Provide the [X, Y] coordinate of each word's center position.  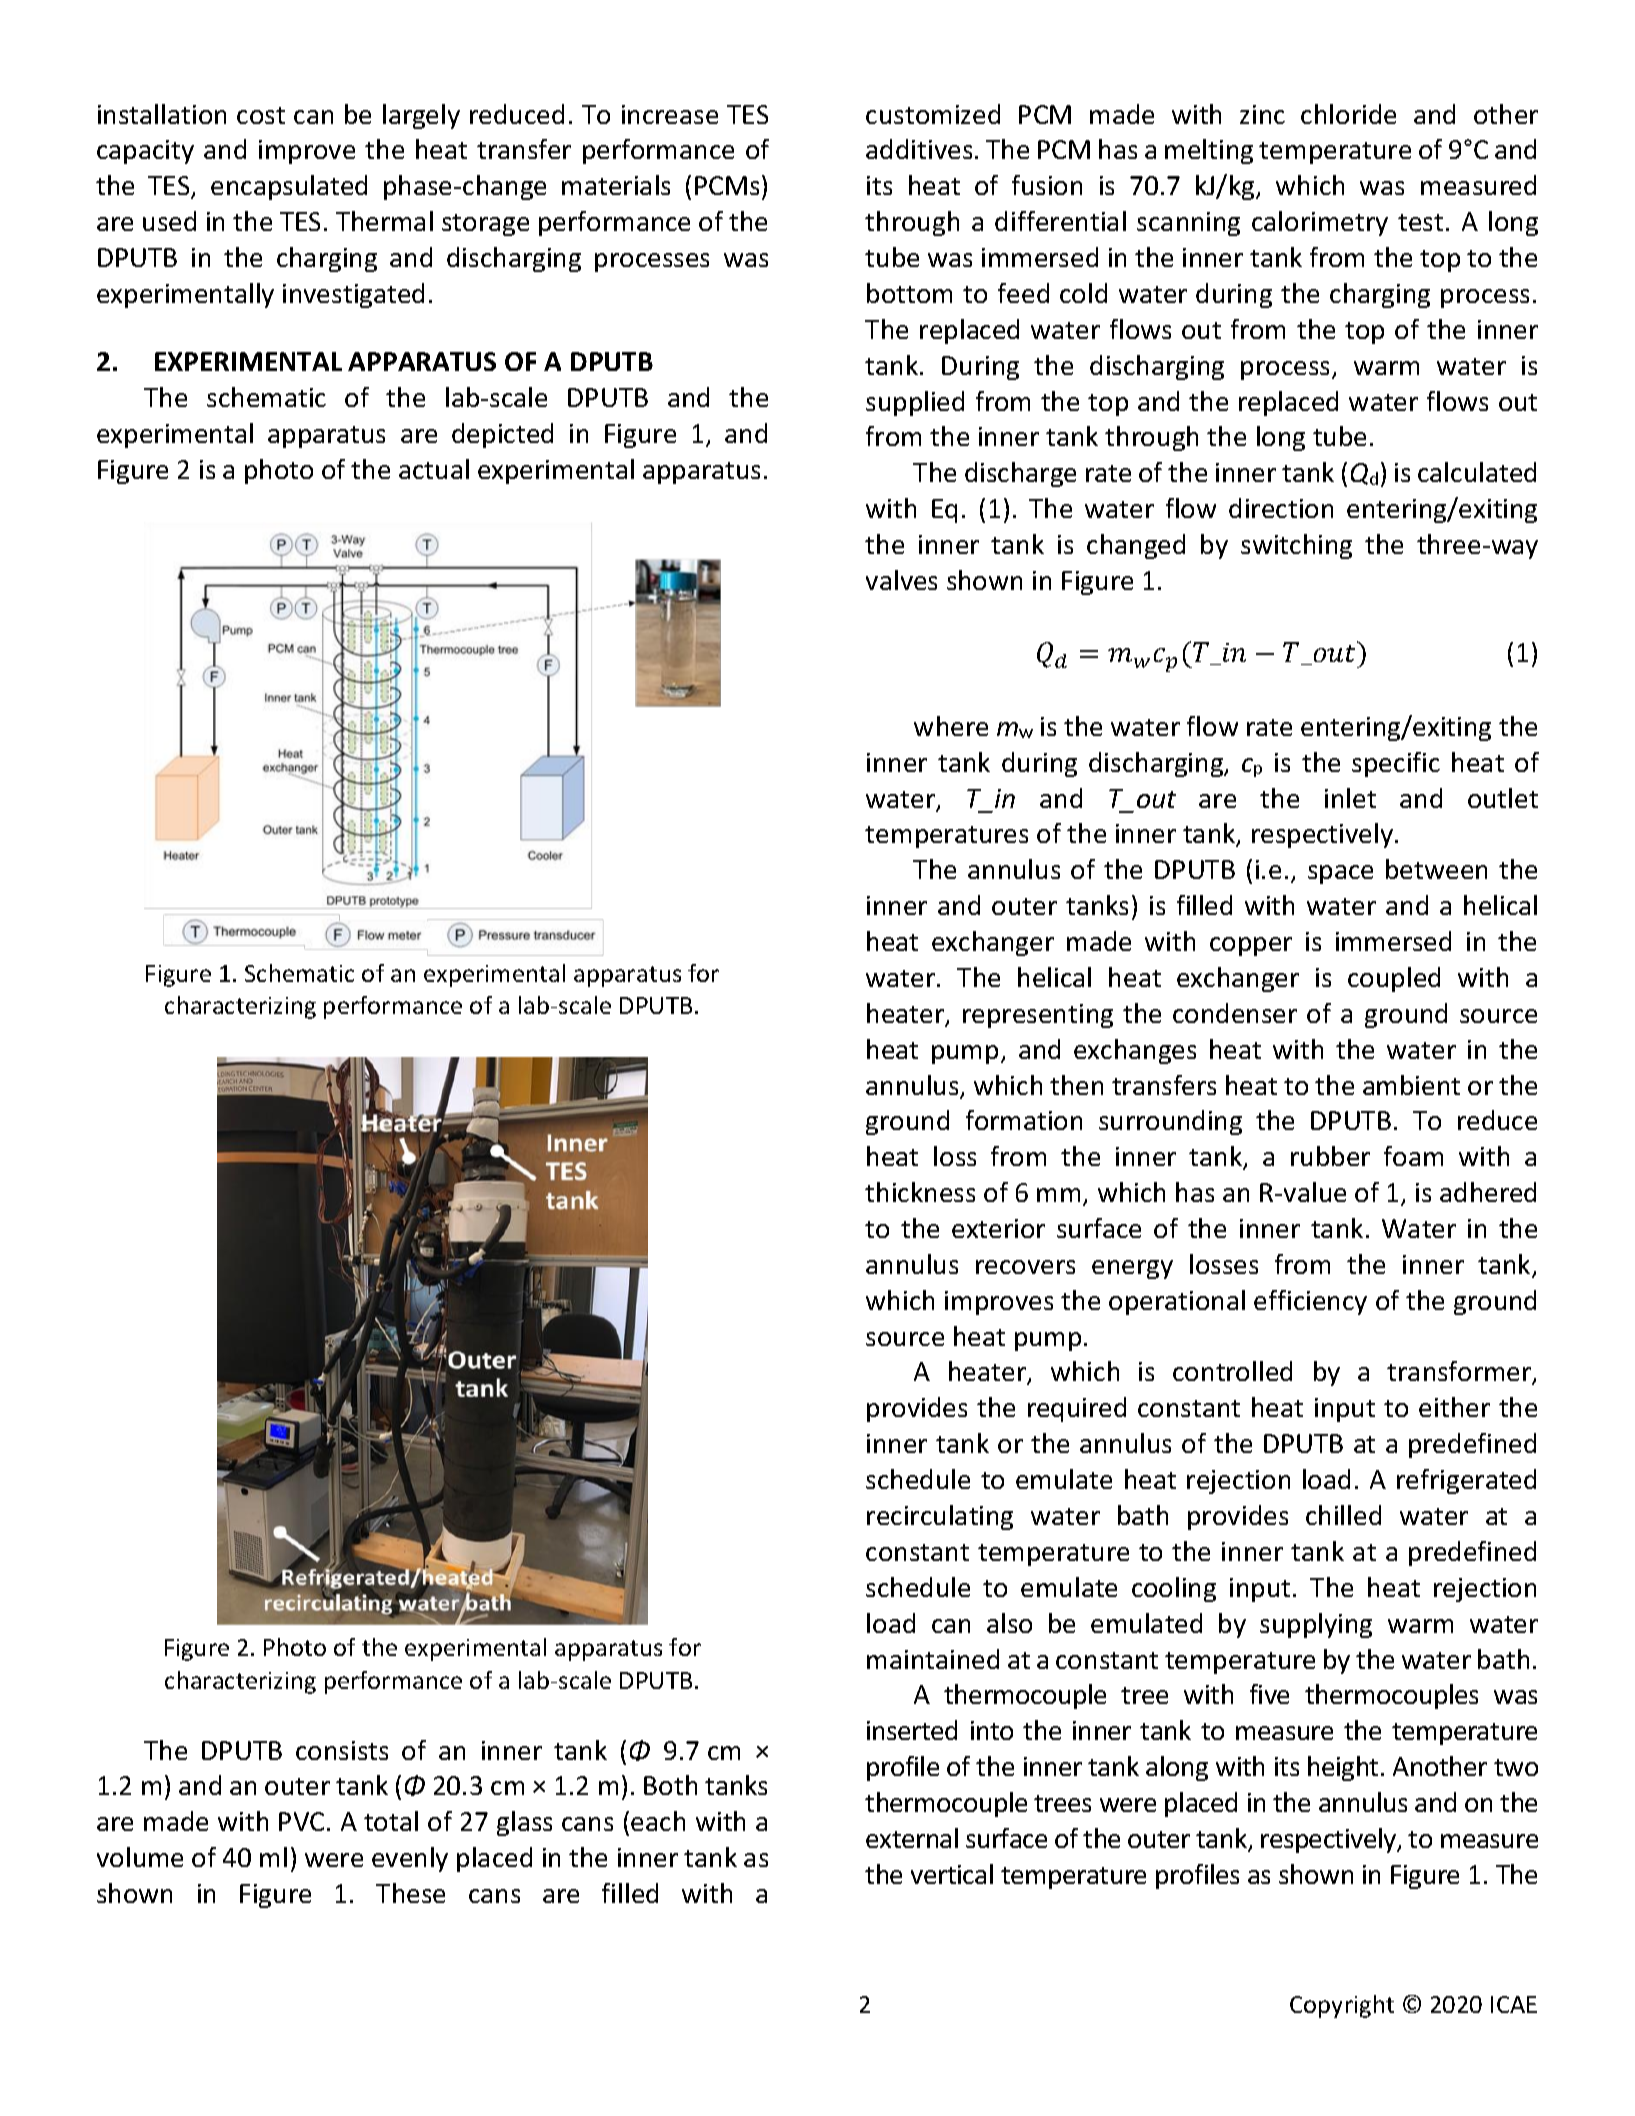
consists [342, 1750]
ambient [1411, 1085]
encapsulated [289, 187]
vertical [952, 1874]
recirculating [940, 1517]
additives [919, 149]
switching [1296, 546]
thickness [920, 1192]
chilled [1343, 1515]
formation [1024, 1120]
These [410, 1893]
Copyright [1342, 2006]
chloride [1348, 114]
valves [901, 580]
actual [434, 469]
